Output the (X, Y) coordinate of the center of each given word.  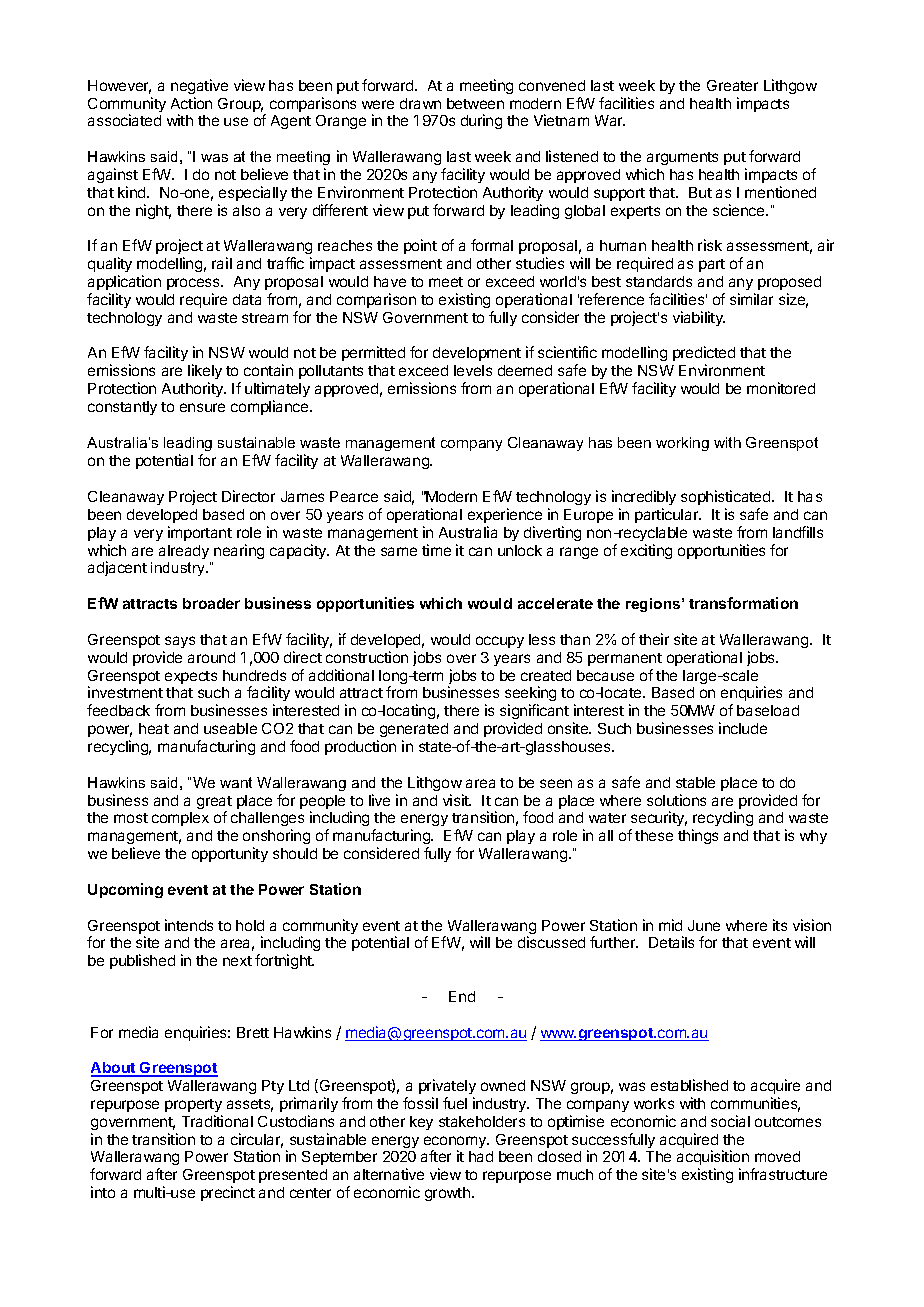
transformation (743, 603)
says (180, 642)
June (704, 925)
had (481, 1156)
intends (189, 925)
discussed (551, 942)
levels (473, 370)
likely (205, 373)
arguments (682, 158)
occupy (500, 642)
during (481, 121)
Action (191, 103)
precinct (228, 1193)
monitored (781, 388)
